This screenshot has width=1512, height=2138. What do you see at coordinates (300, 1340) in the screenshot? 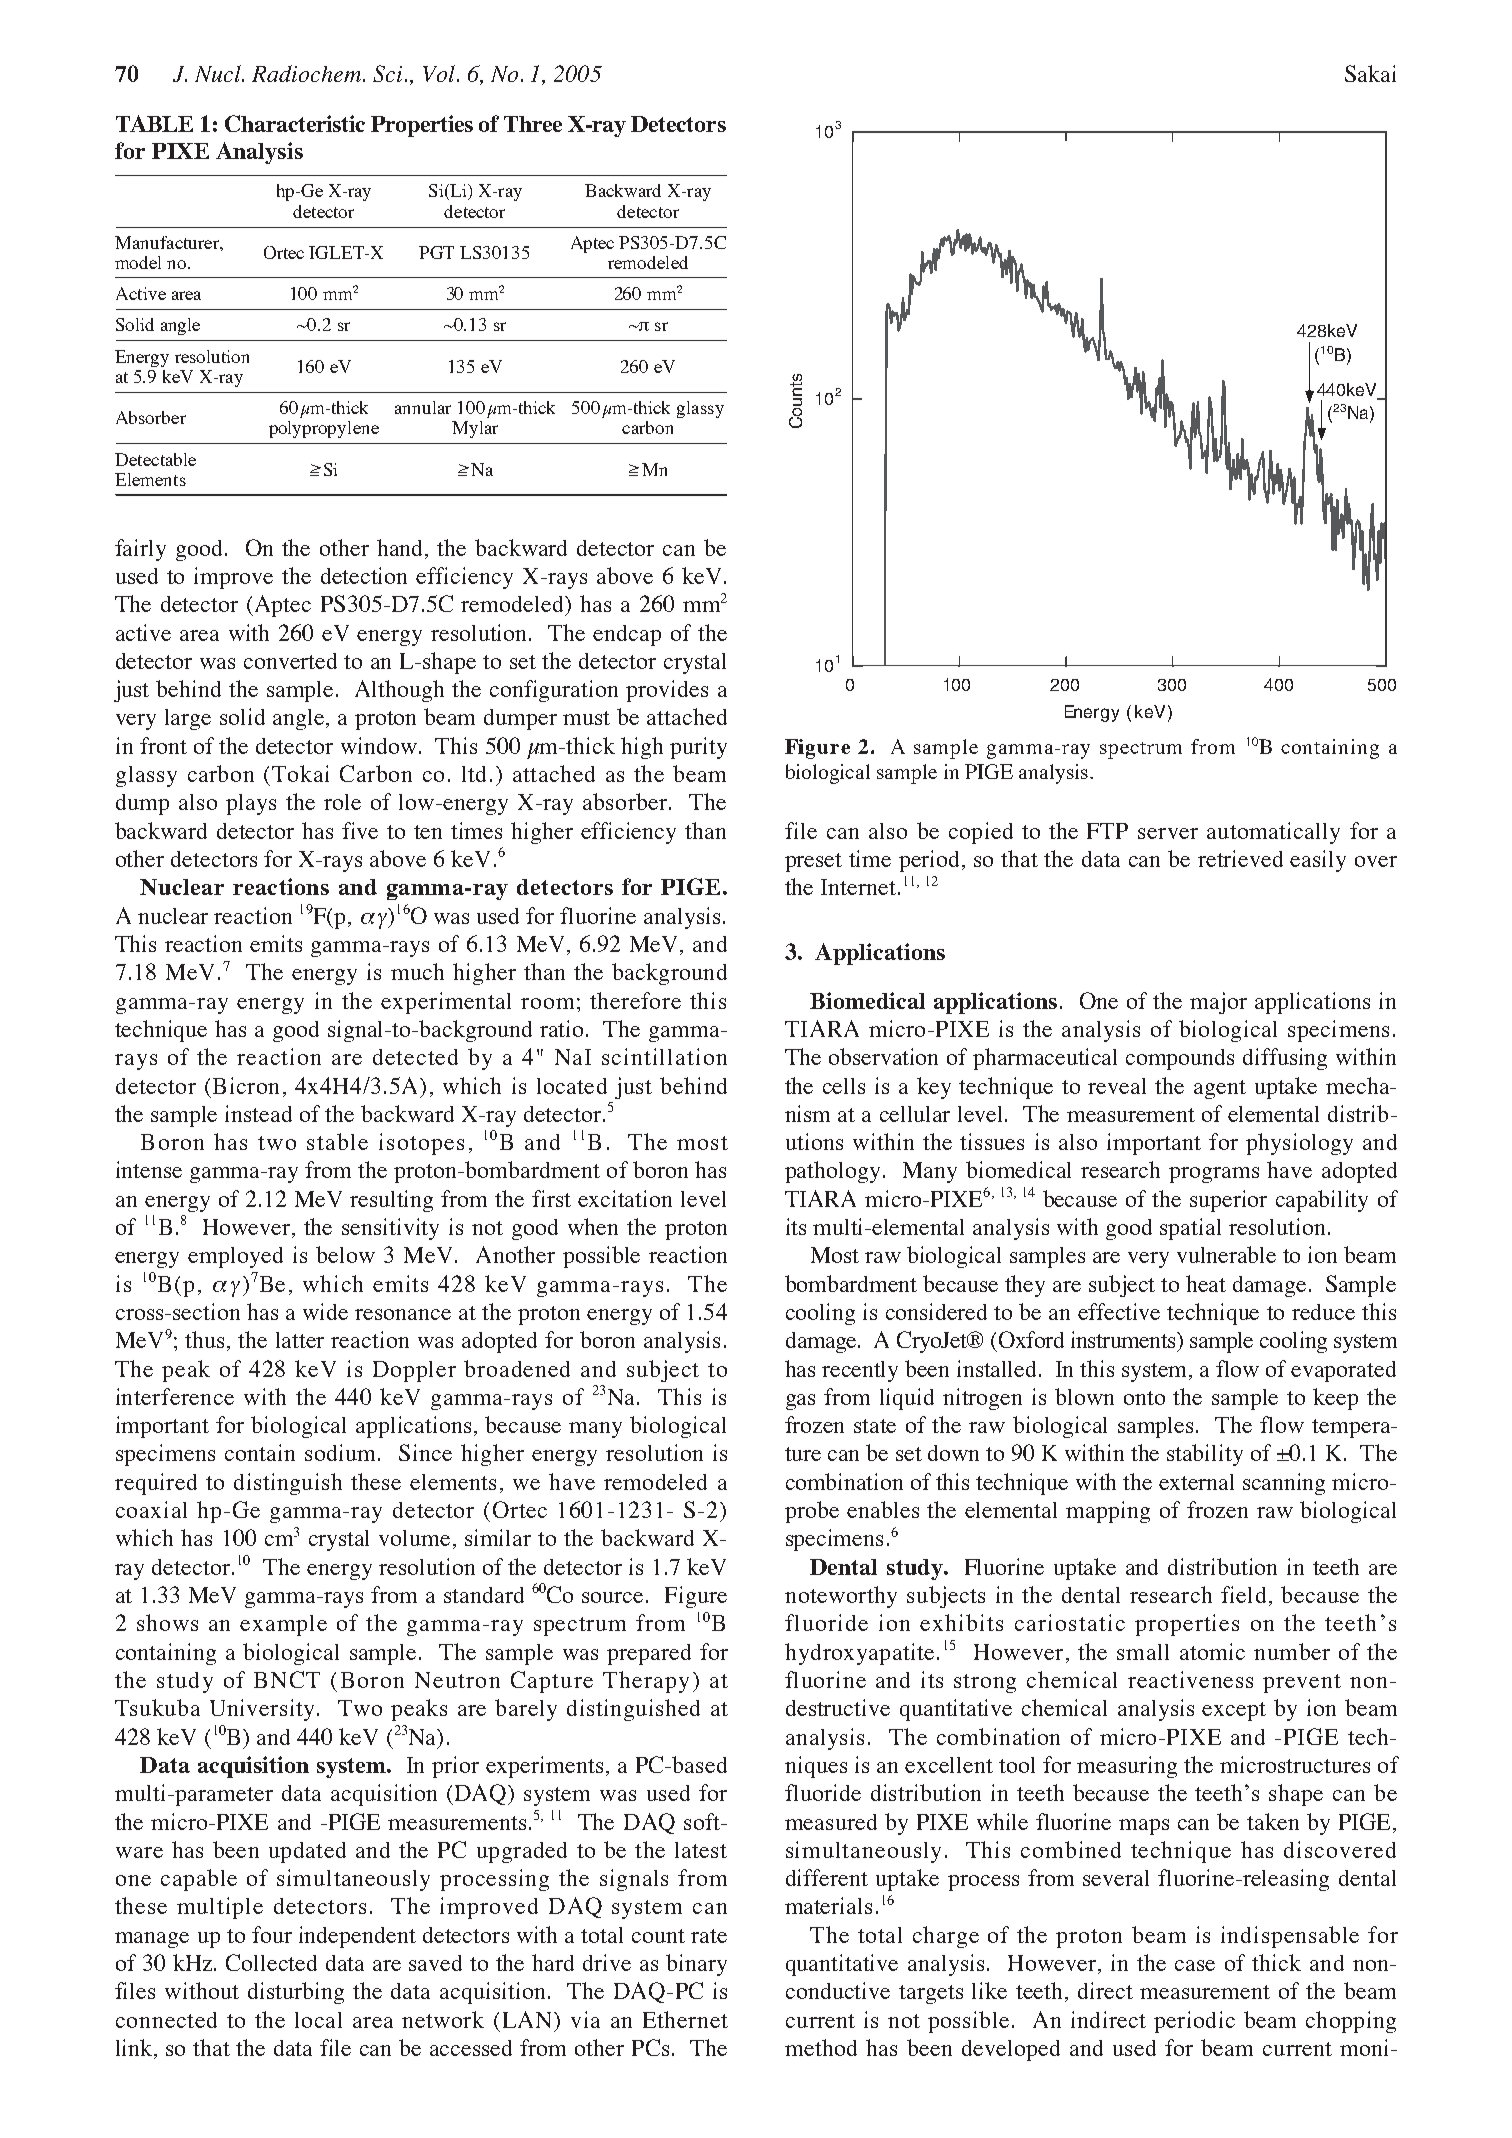
I see `latter` at bounding box center [300, 1340].
